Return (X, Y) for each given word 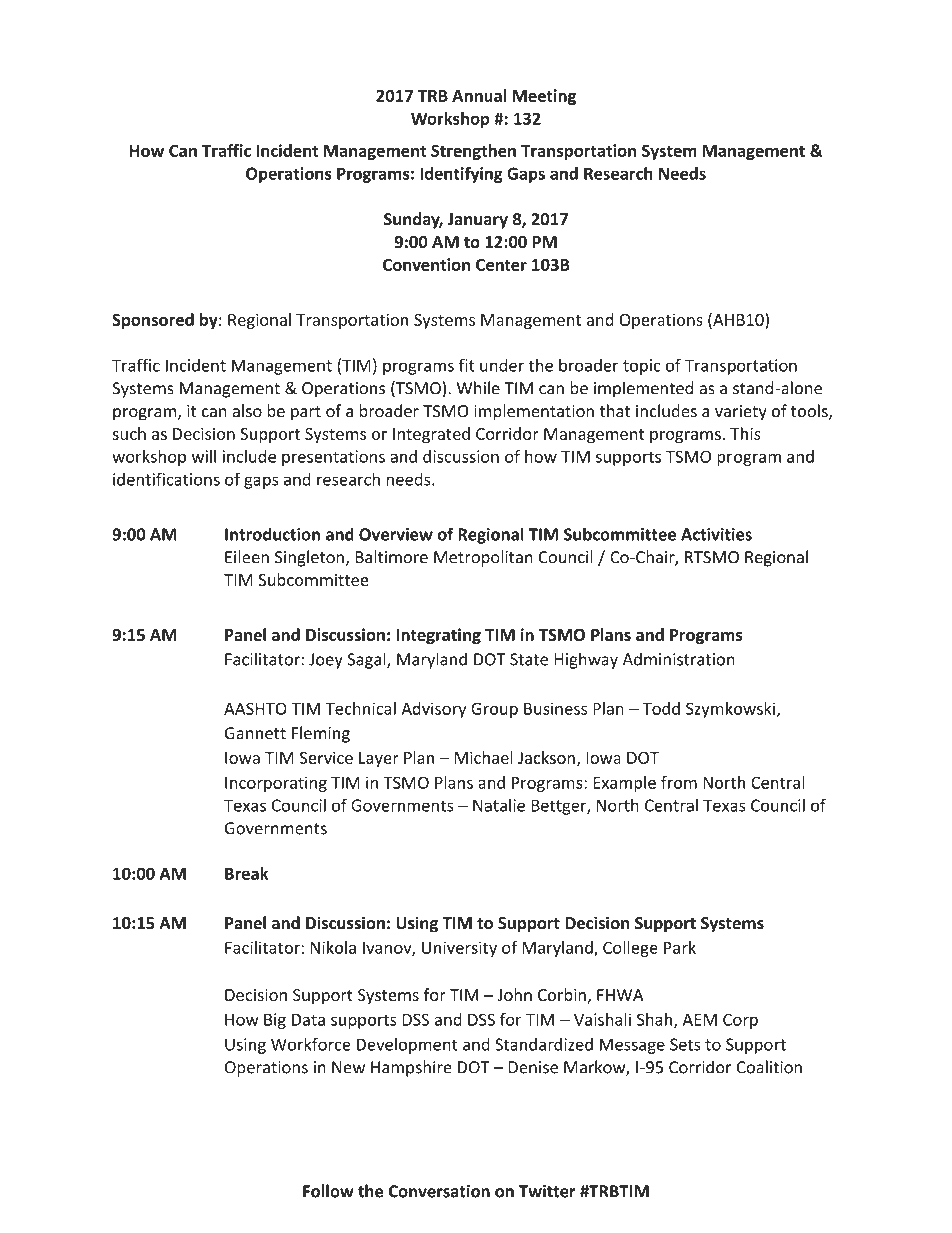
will (204, 456)
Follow (328, 1191)
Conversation (439, 1191)
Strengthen (473, 152)
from (679, 782)
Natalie (499, 805)
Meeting (544, 97)
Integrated (431, 435)
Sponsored (153, 321)
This (745, 433)
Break (247, 873)
